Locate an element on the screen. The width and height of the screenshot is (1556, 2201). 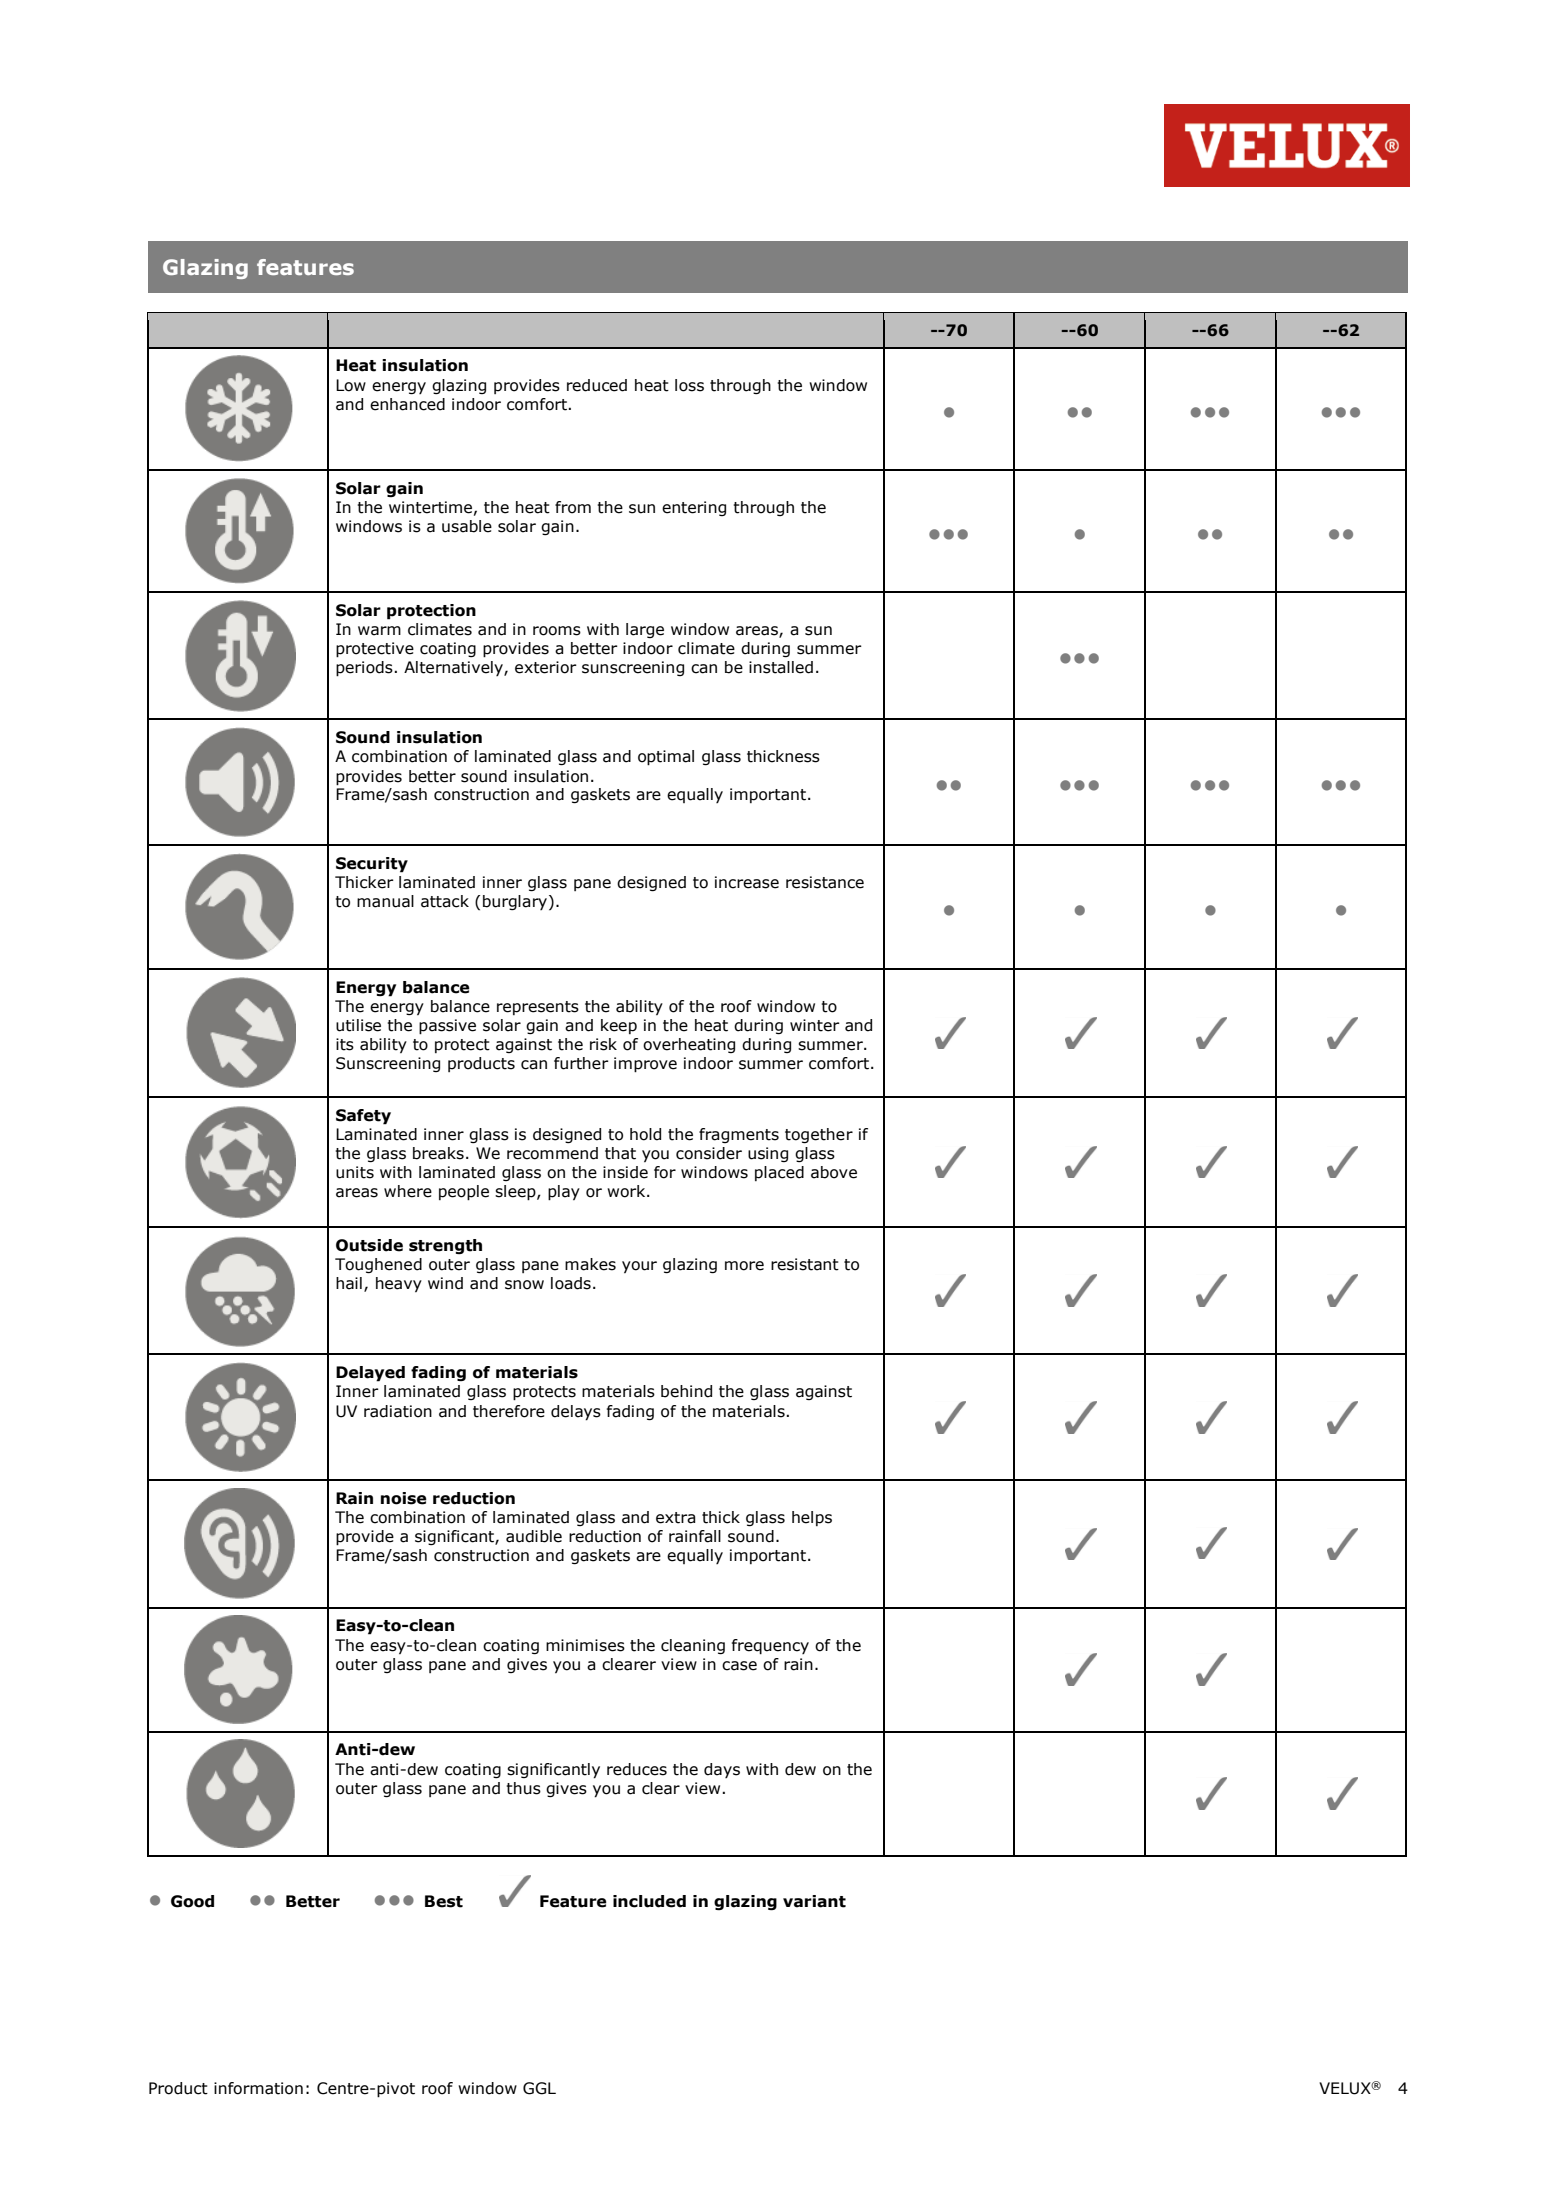
Best is located at coordinates (444, 1901).
